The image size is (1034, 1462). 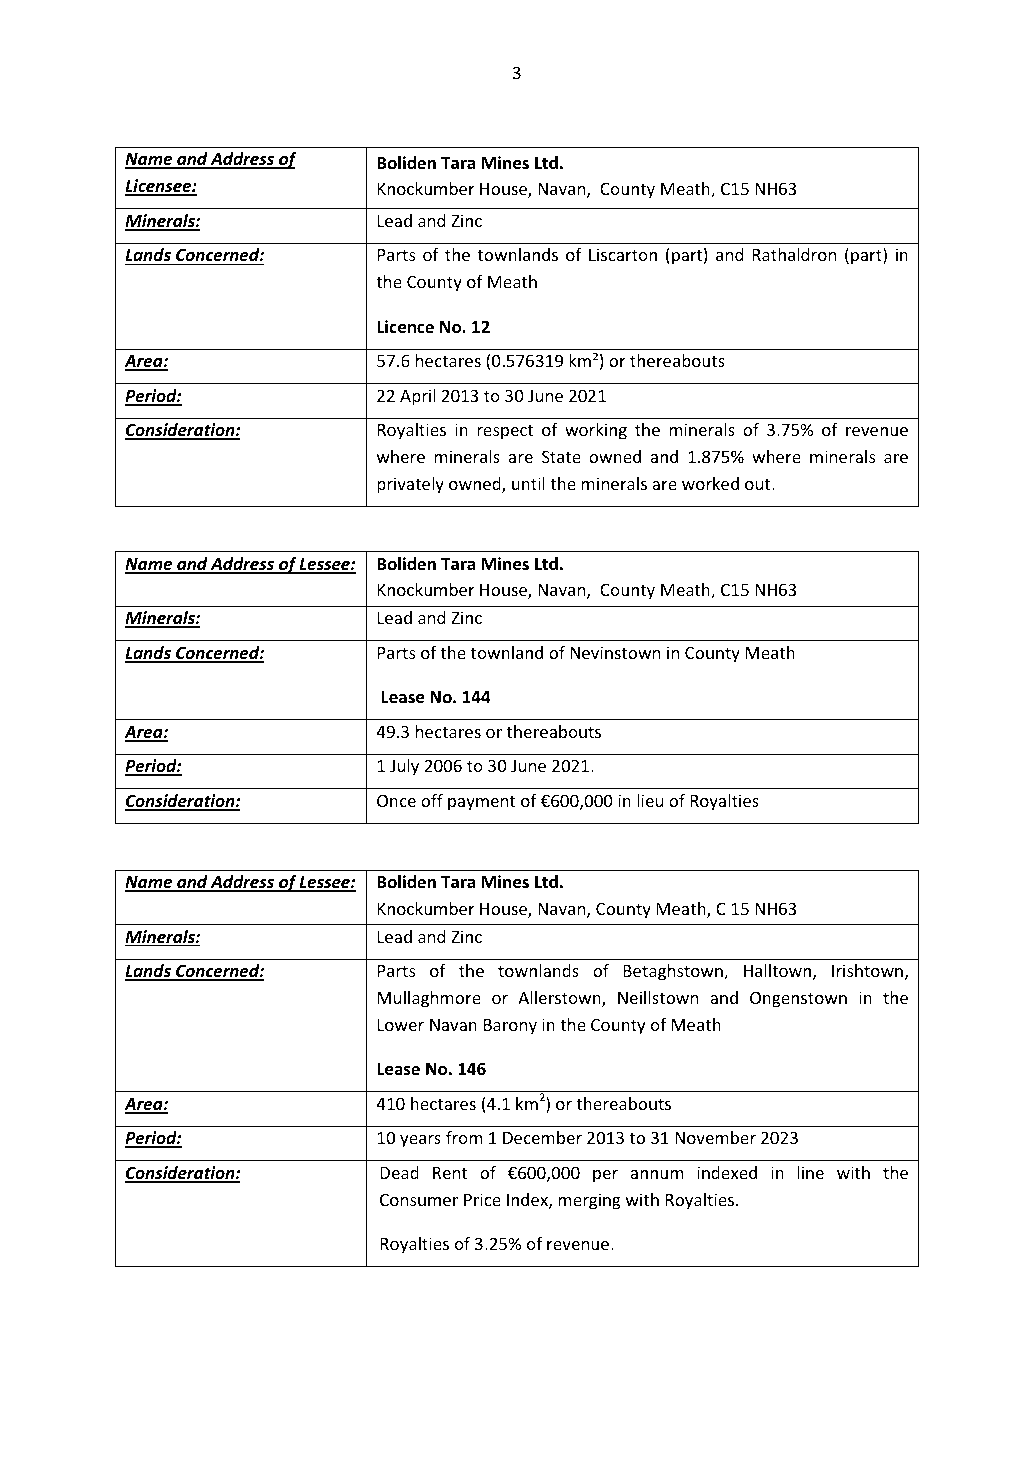 I want to click on merging, so click(x=589, y=1201).
